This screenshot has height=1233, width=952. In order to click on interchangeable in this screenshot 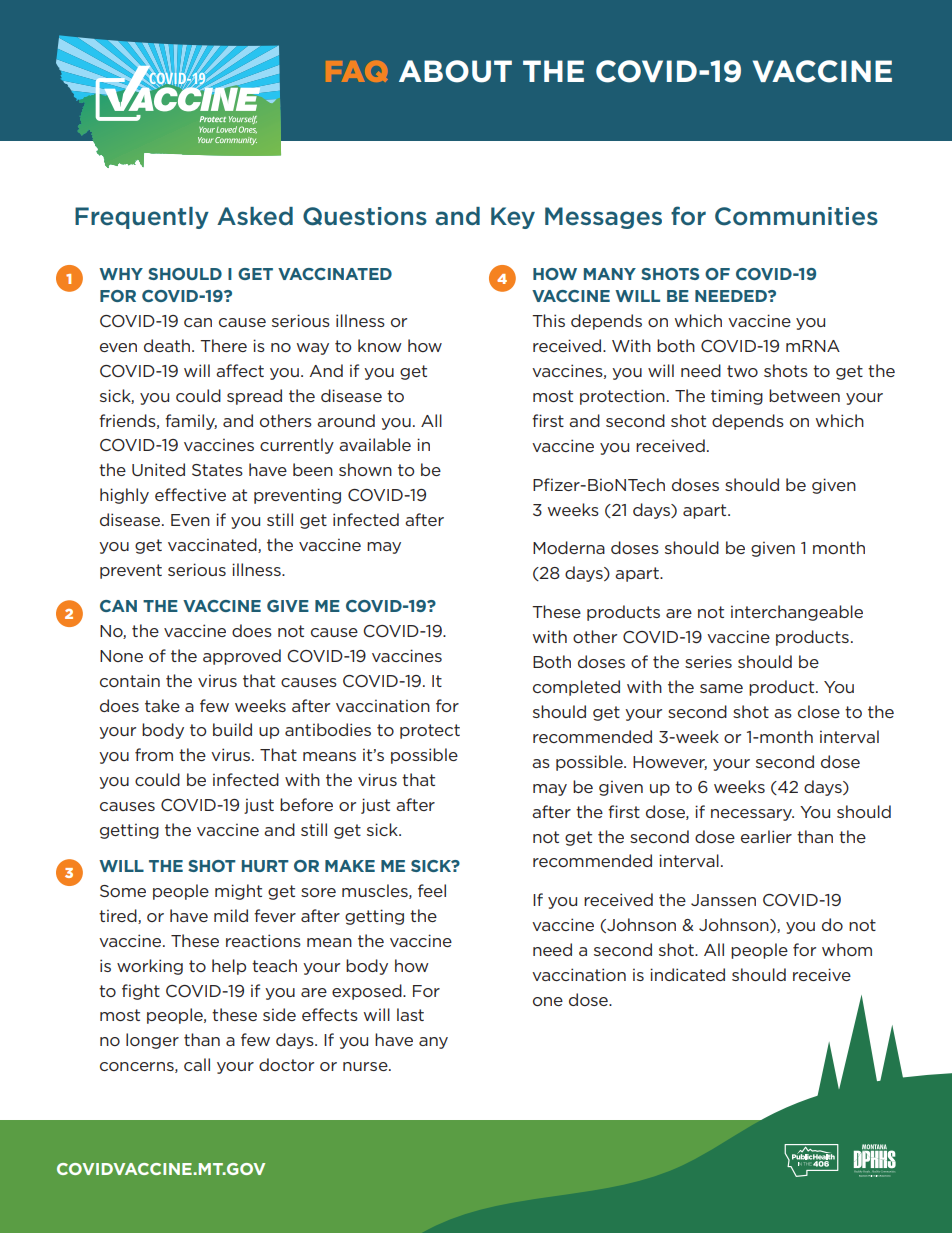, I will do `click(797, 613)`.
